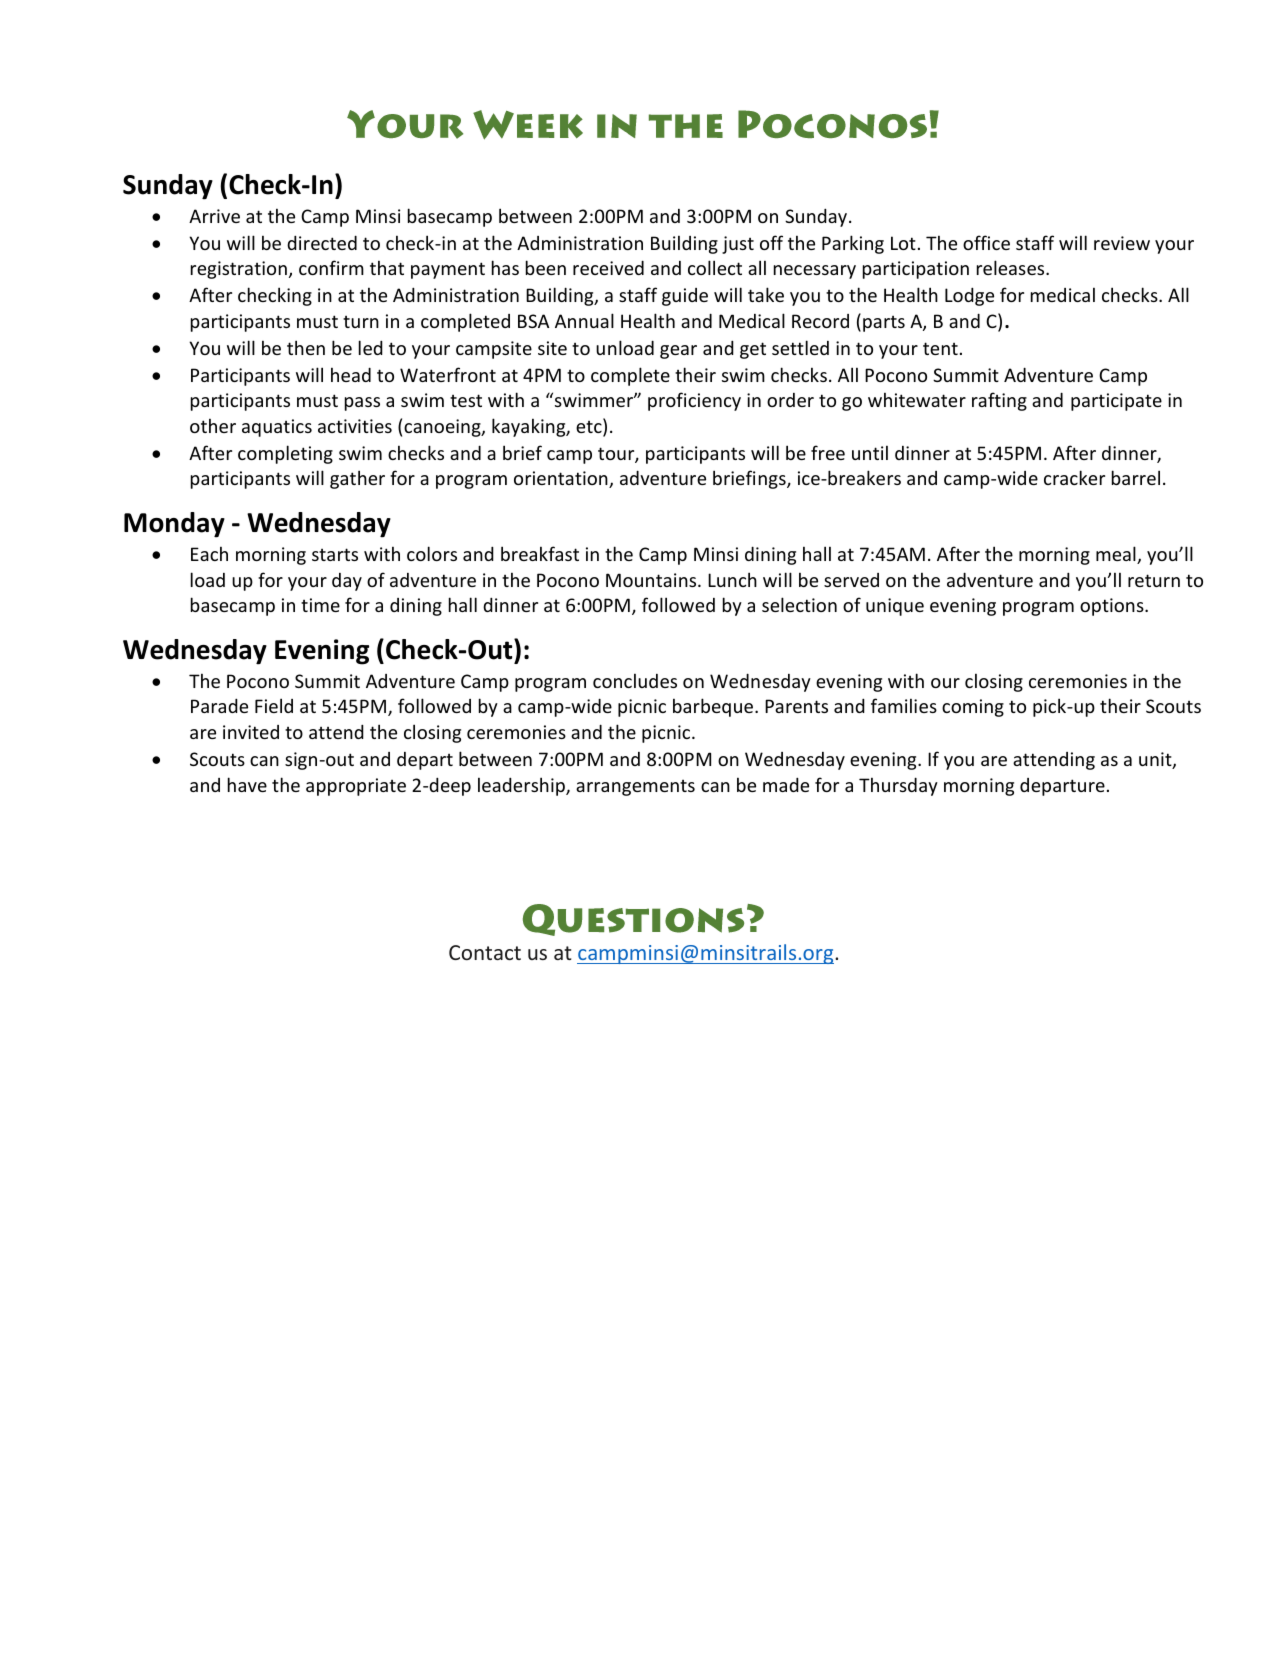 Image resolution: width=1288 pixels, height=1667 pixels. What do you see at coordinates (738, 245) in the screenshot?
I see `just` at bounding box center [738, 245].
